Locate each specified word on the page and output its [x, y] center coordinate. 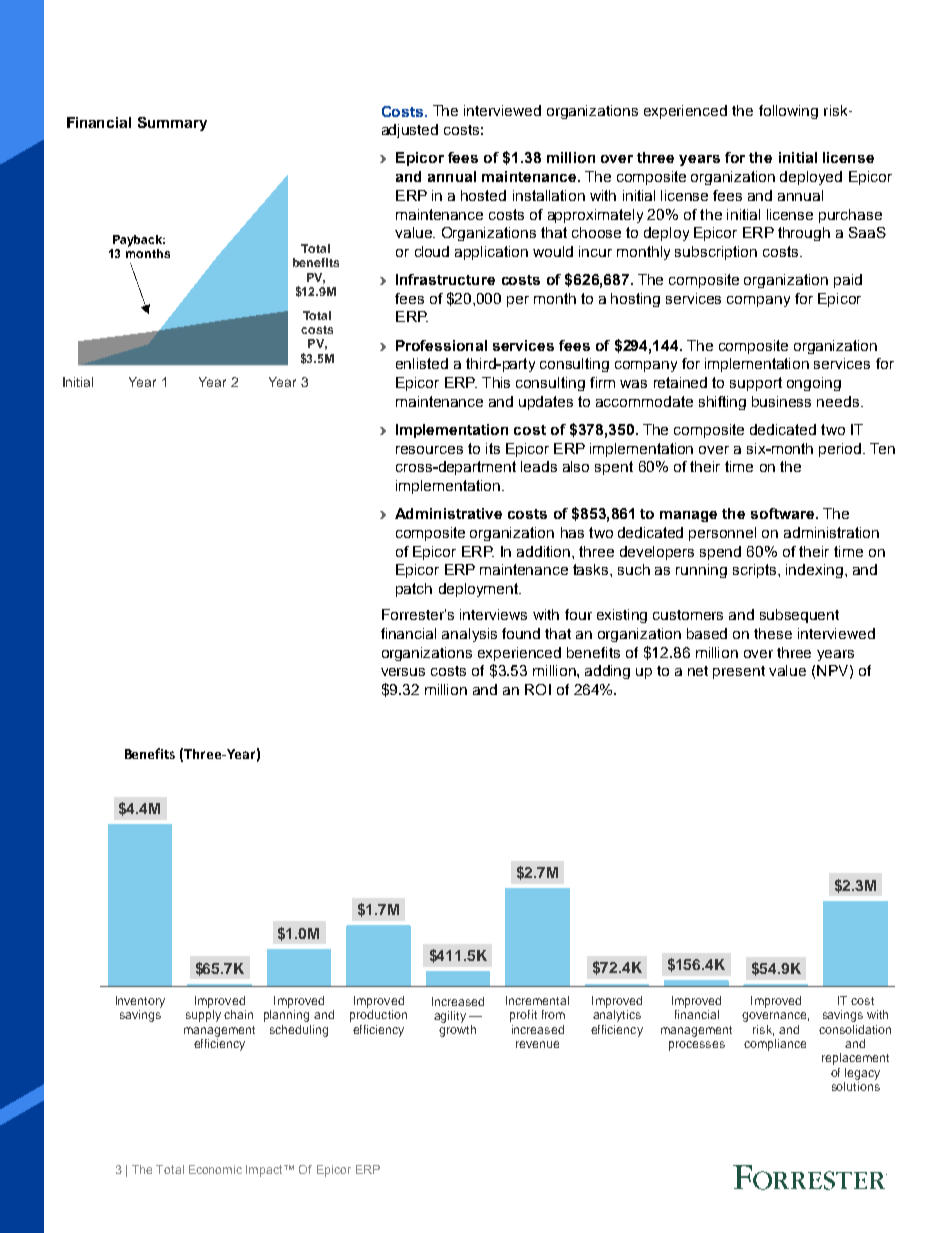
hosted [483, 195]
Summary [172, 124]
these [773, 633]
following [788, 112]
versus [403, 672]
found [521, 633]
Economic [215, 1169]
